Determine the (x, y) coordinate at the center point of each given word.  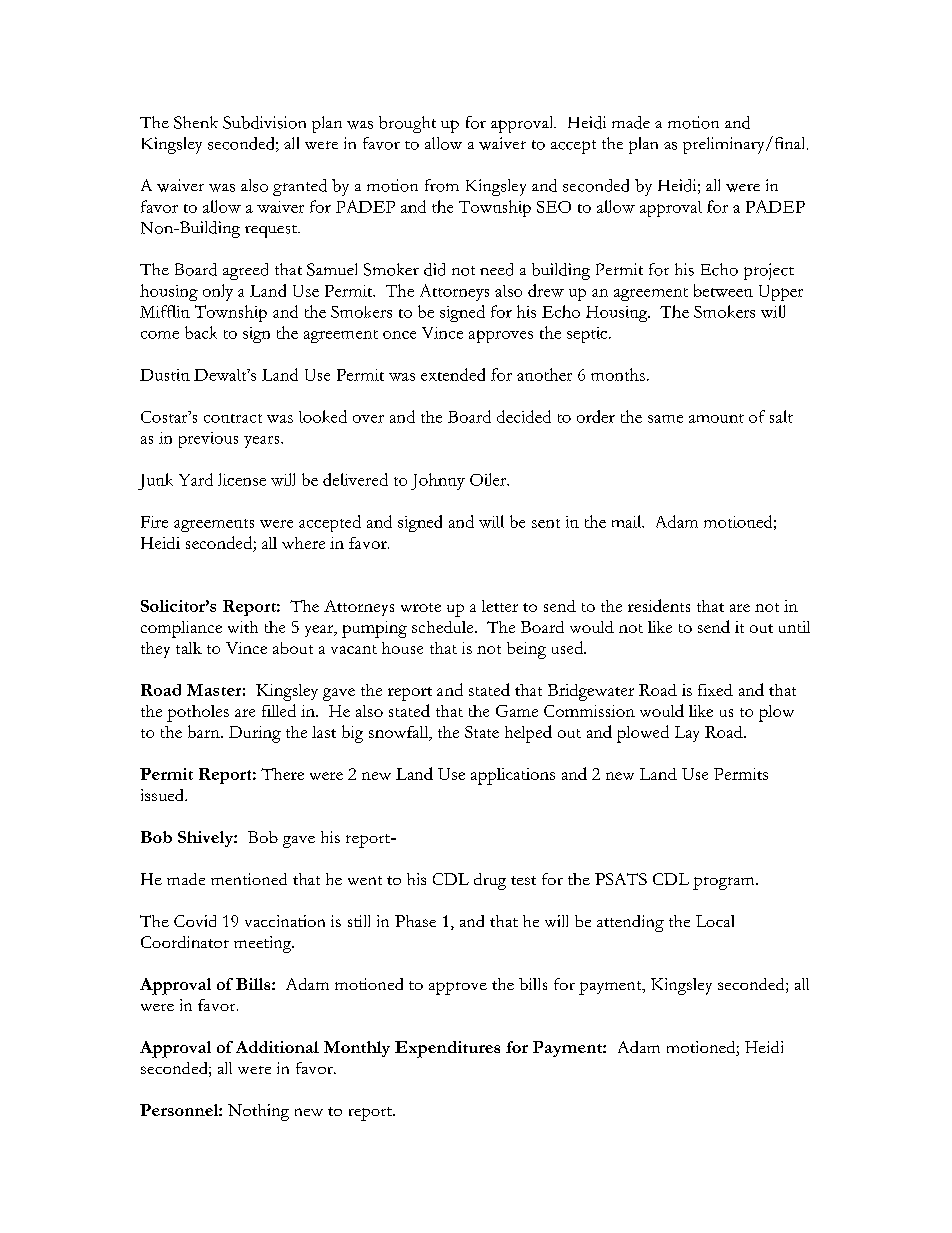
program (725, 883)
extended (453, 374)
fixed (715, 690)
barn (205, 731)
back (201, 332)
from (442, 185)
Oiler (489, 479)
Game (517, 711)
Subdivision (264, 122)
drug (490, 881)
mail (628, 521)
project (769, 271)
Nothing (258, 1112)
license (242, 479)
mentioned (249, 879)
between (723, 290)
